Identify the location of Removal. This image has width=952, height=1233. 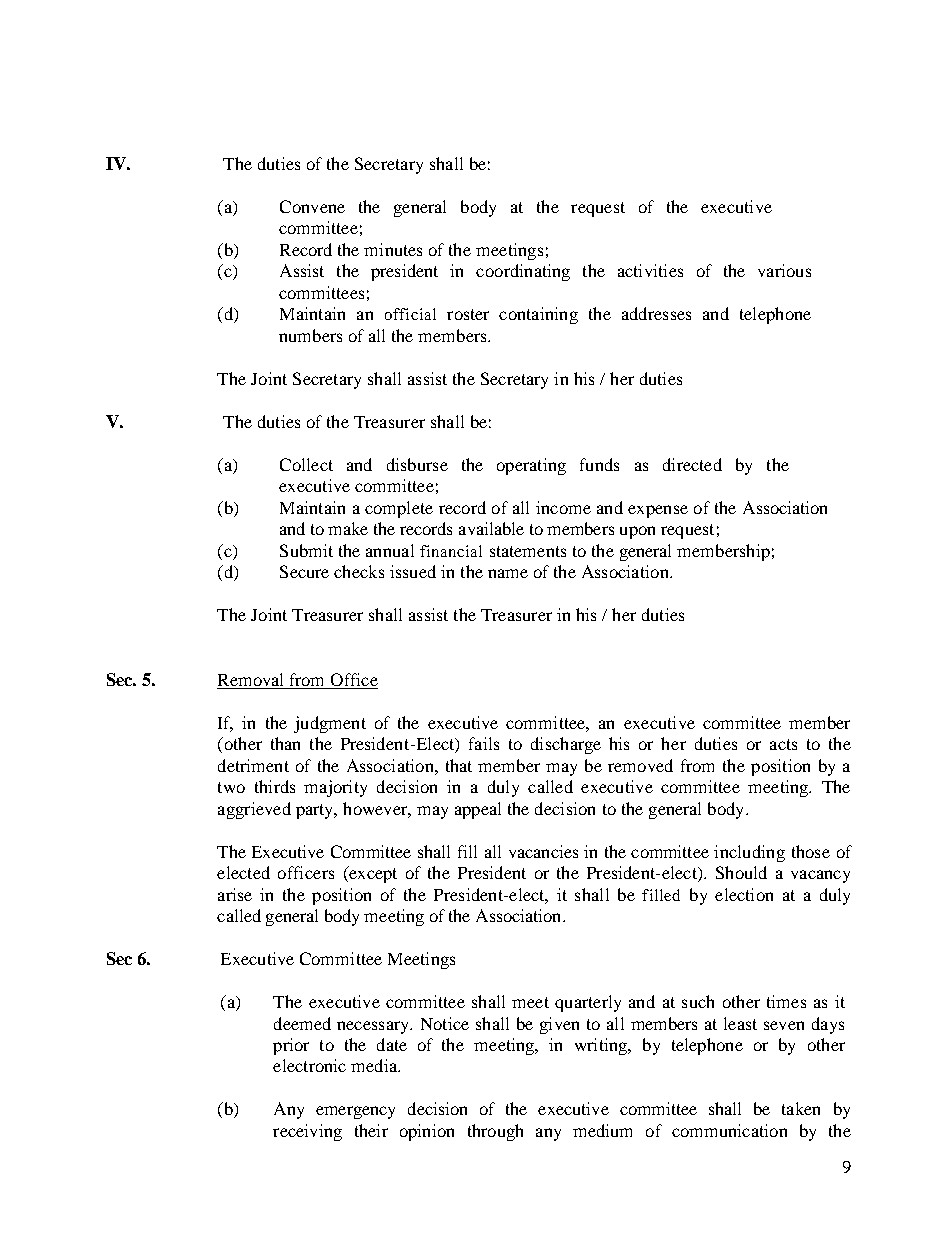
(250, 679).
